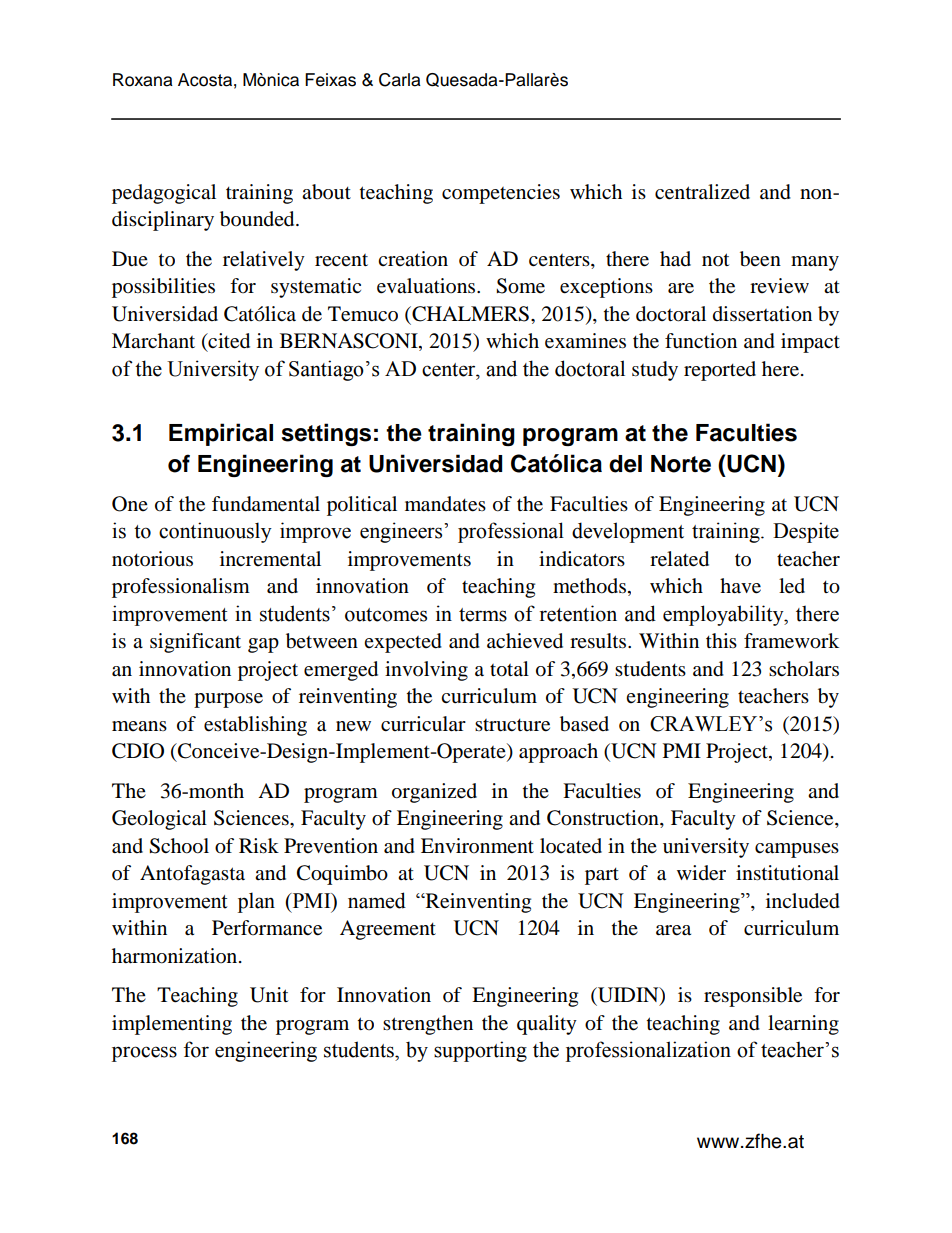 This screenshot has height=1233, width=952. What do you see at coordinates (269, 995) in the screenshot?
I see `Unit` at bounding box center [269, 995].
